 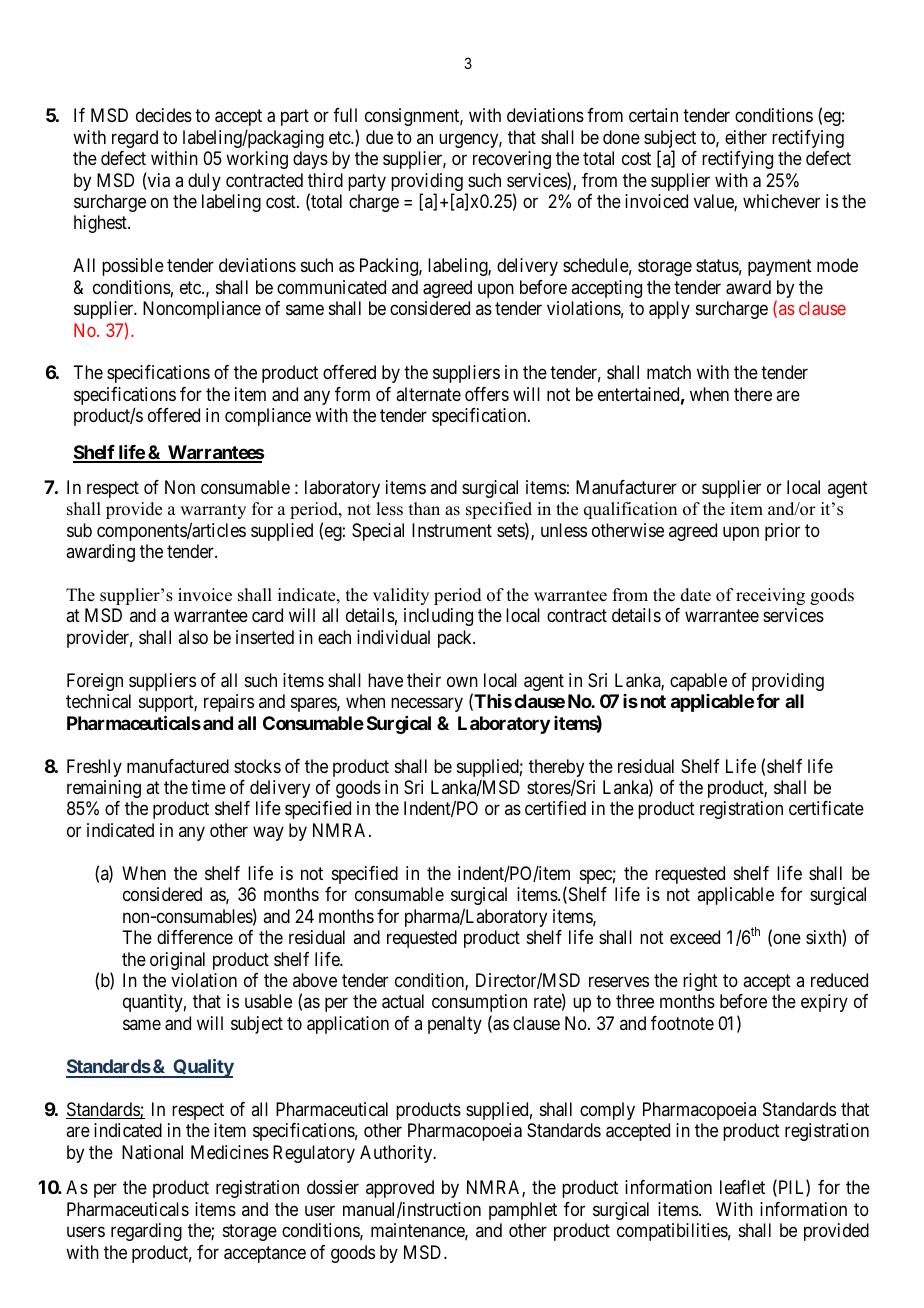 What do you see at coordinates (152, 1152) in the document?
I see `National` at bounding box center [152, 1152].
